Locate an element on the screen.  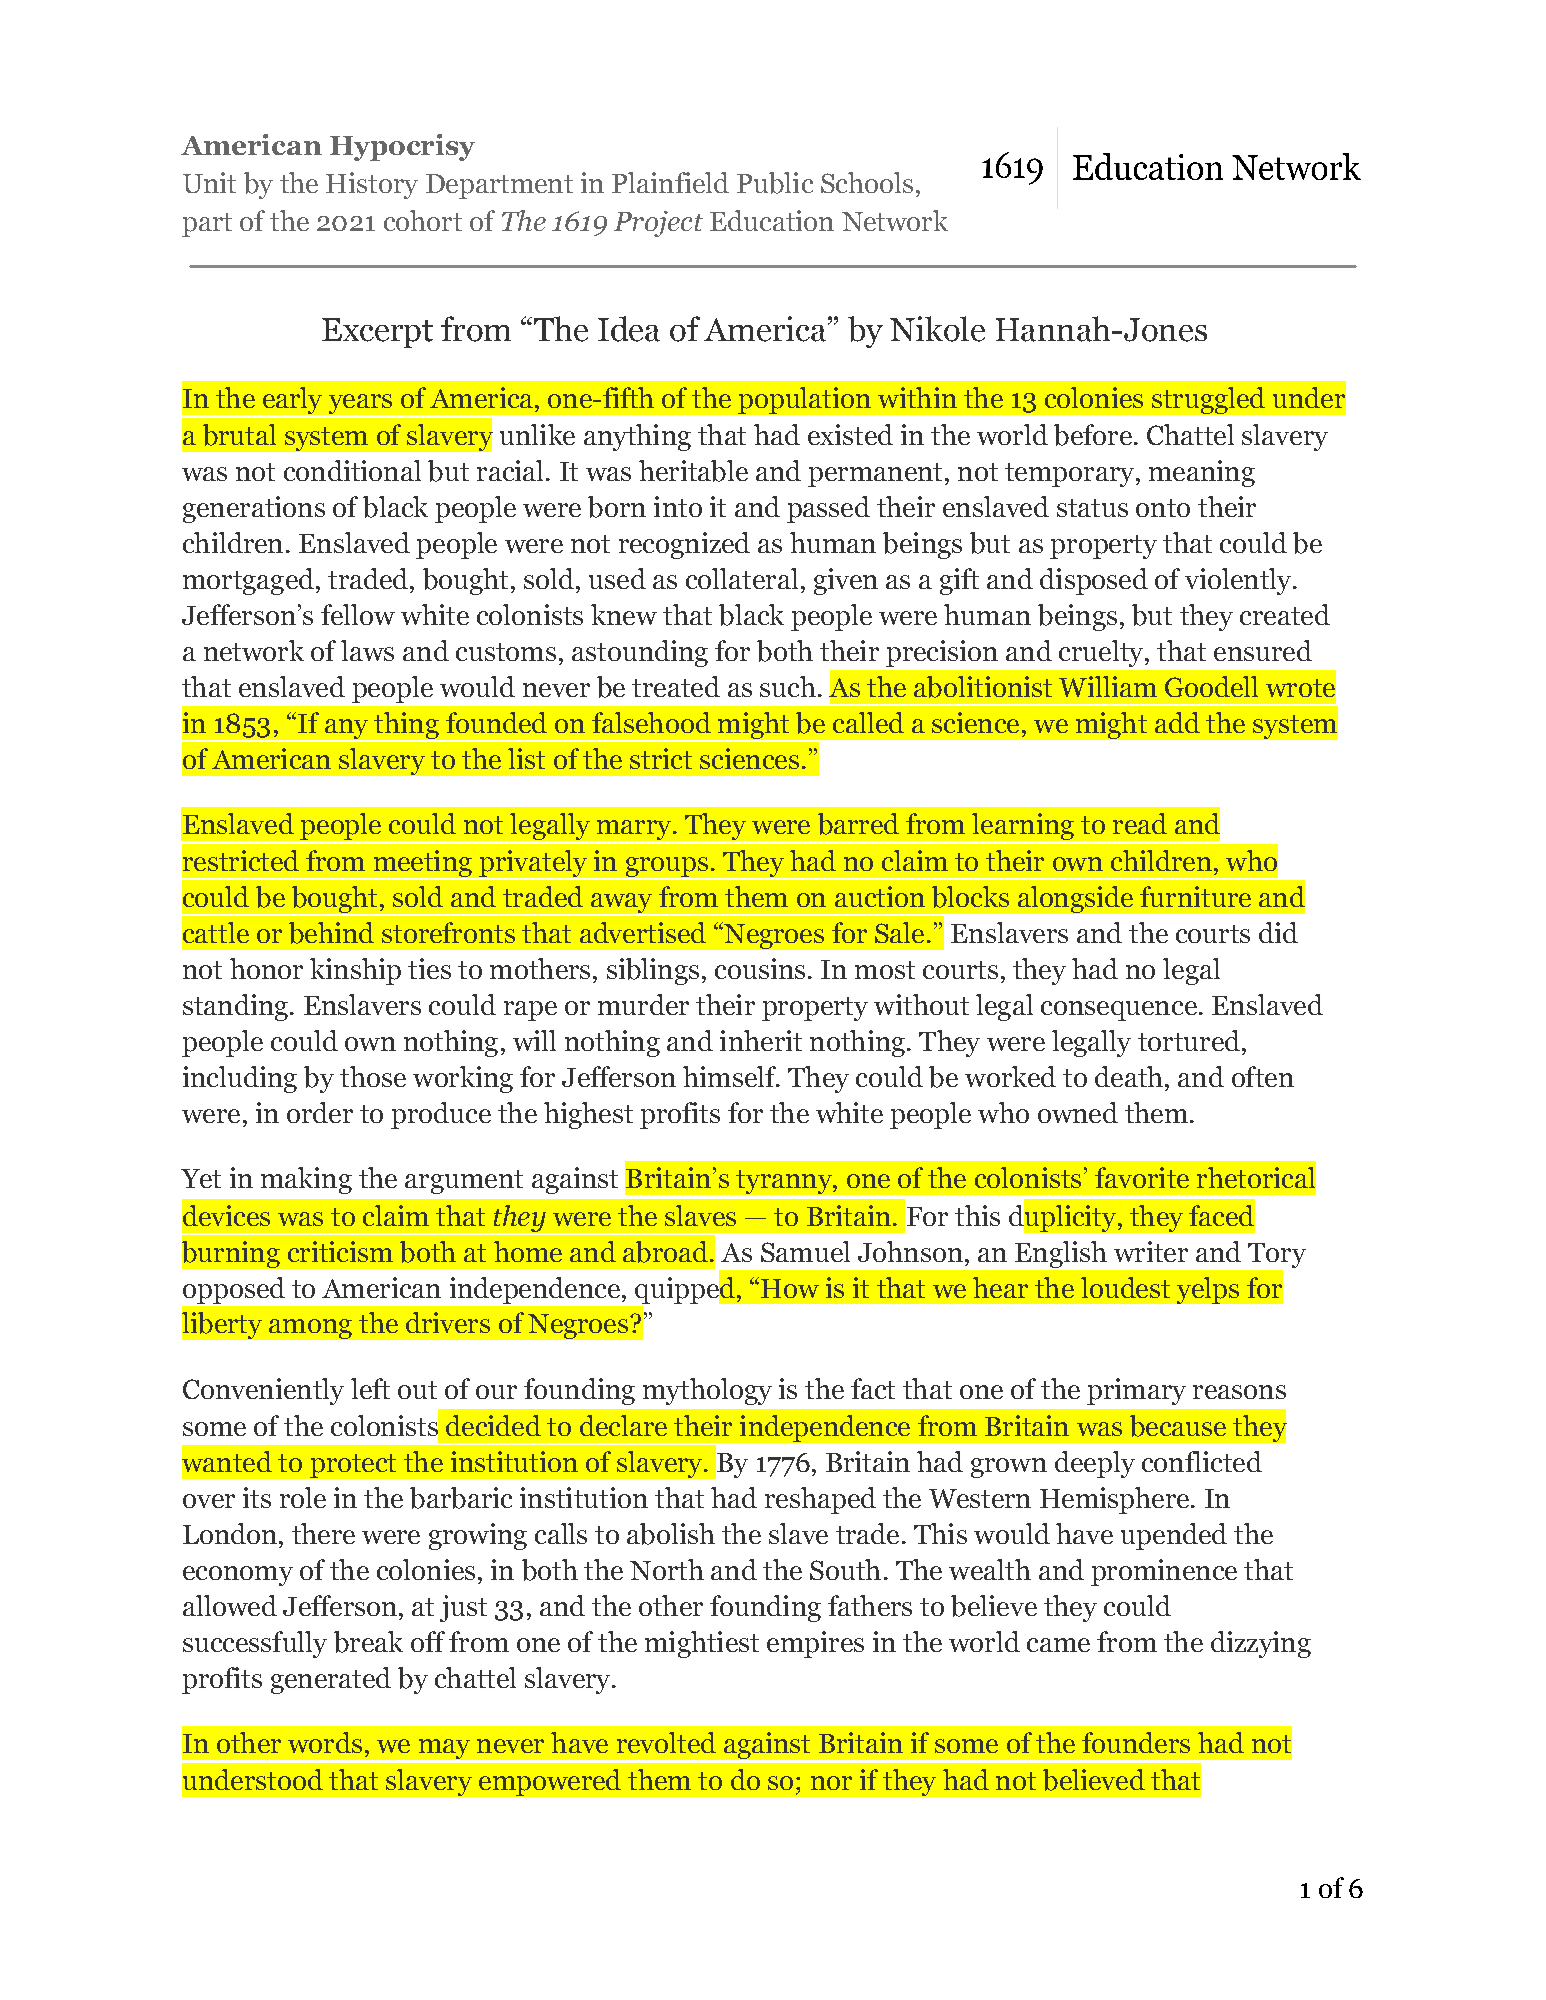
generated is located at coordinates (331, 1680).
